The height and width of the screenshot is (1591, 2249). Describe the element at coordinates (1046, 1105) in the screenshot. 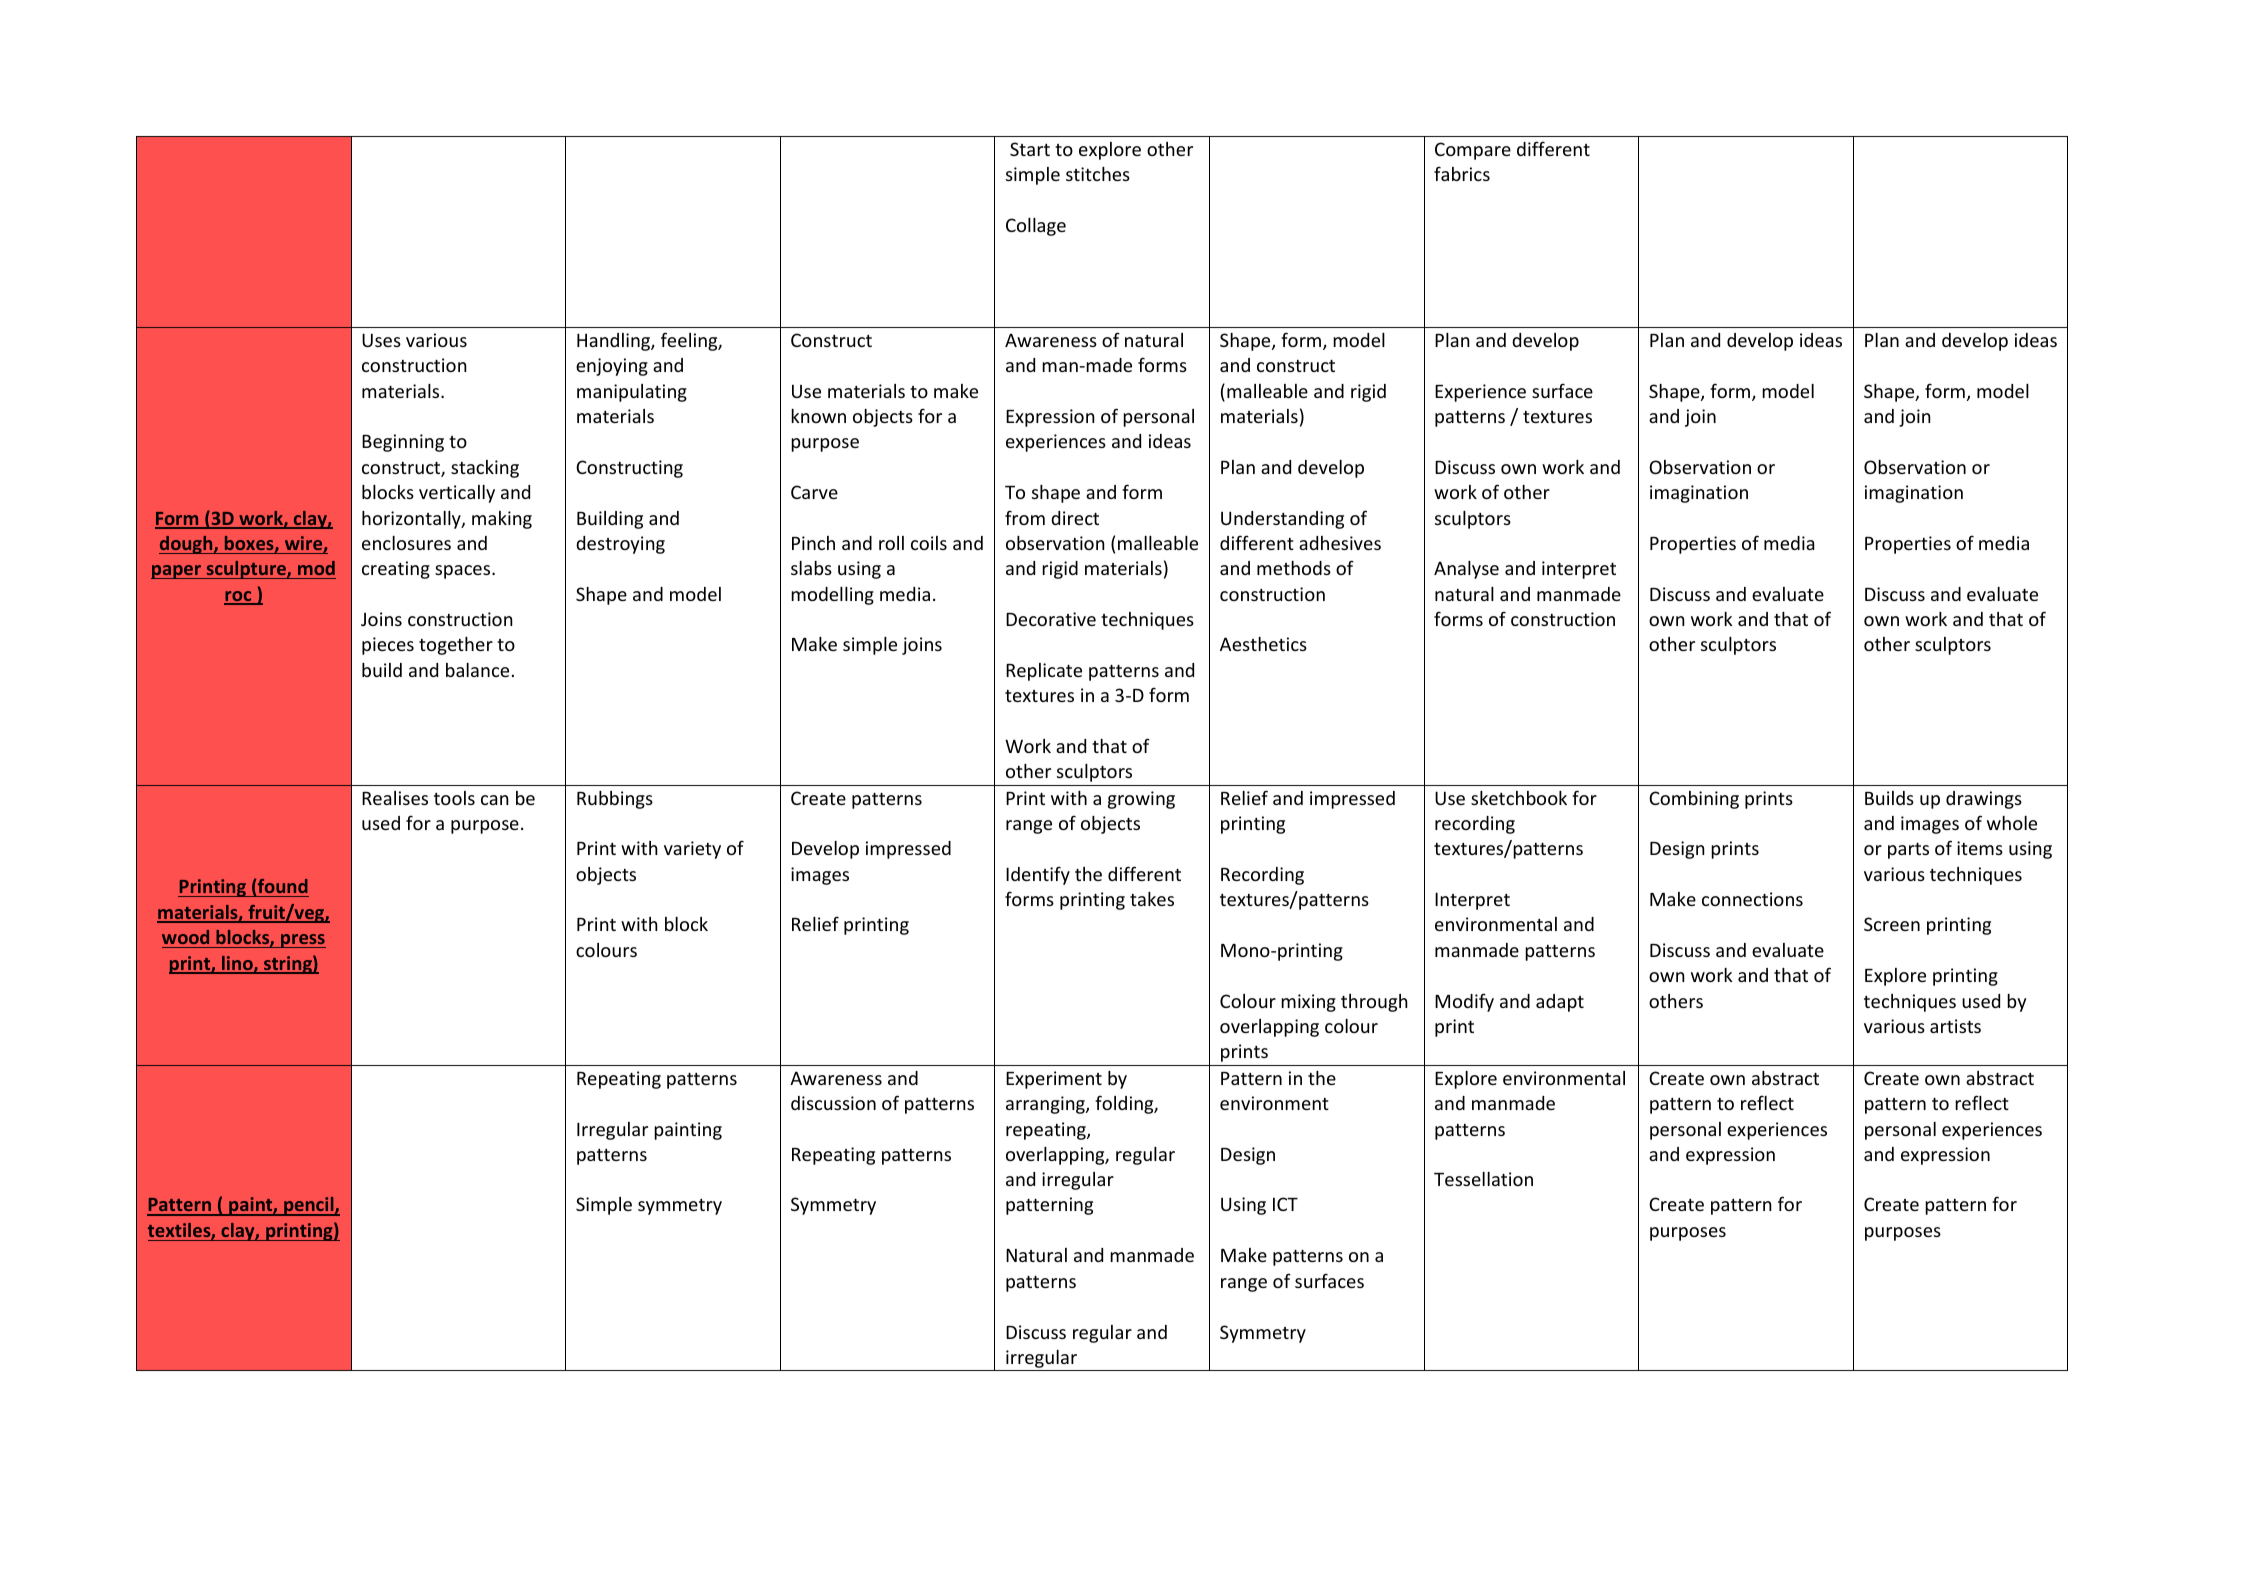

I see `arranging` at that location.
